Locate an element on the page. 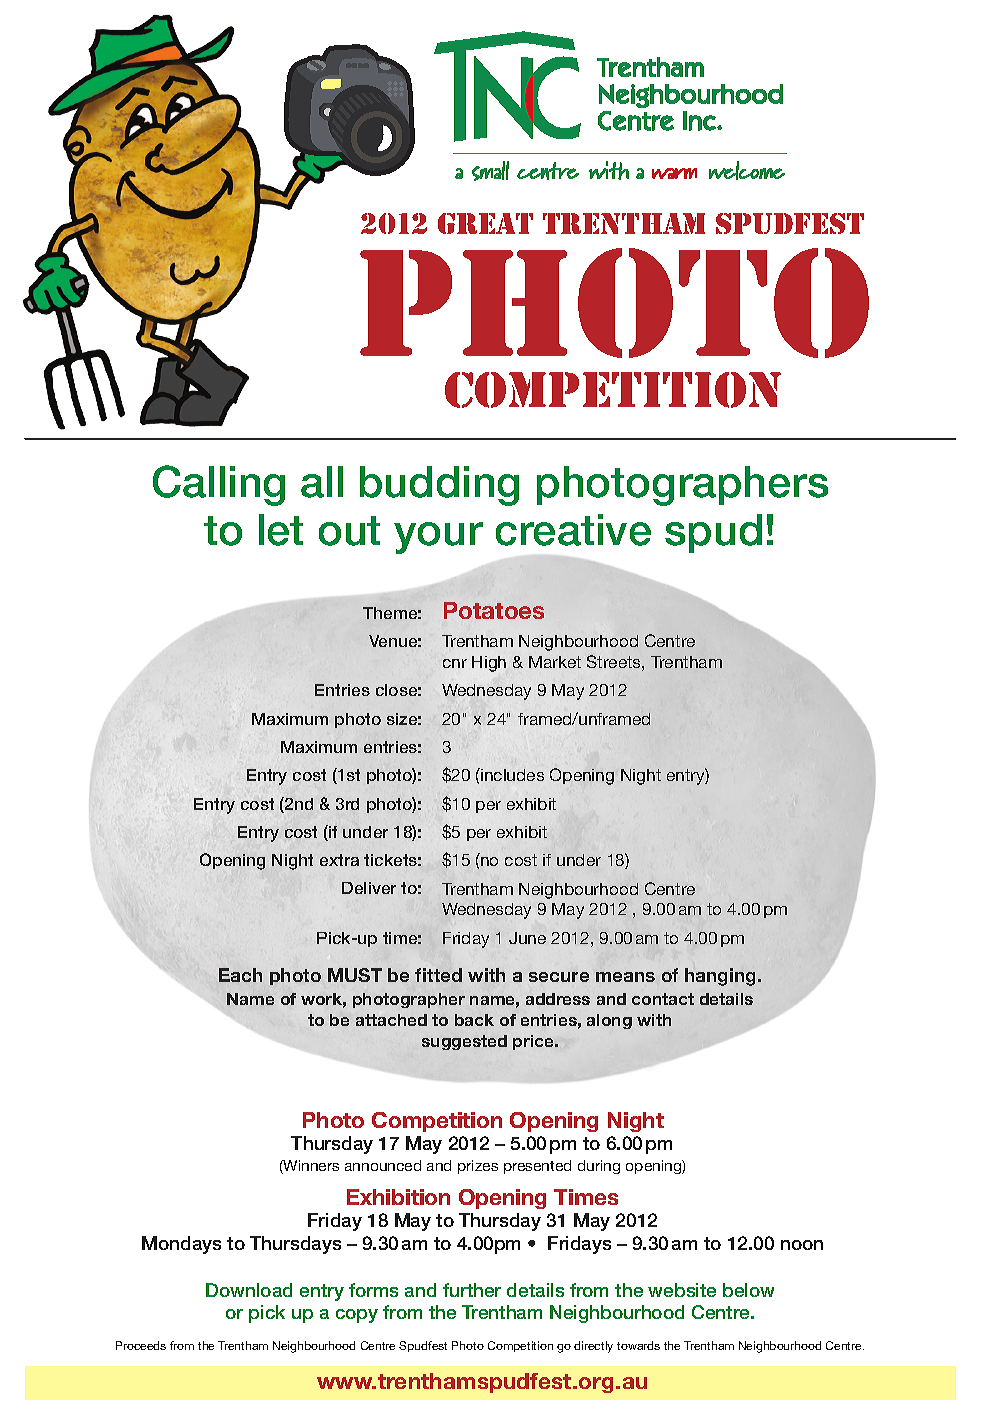 This image has height=1422, width=981. further is located at coordinates (472, 1290).
